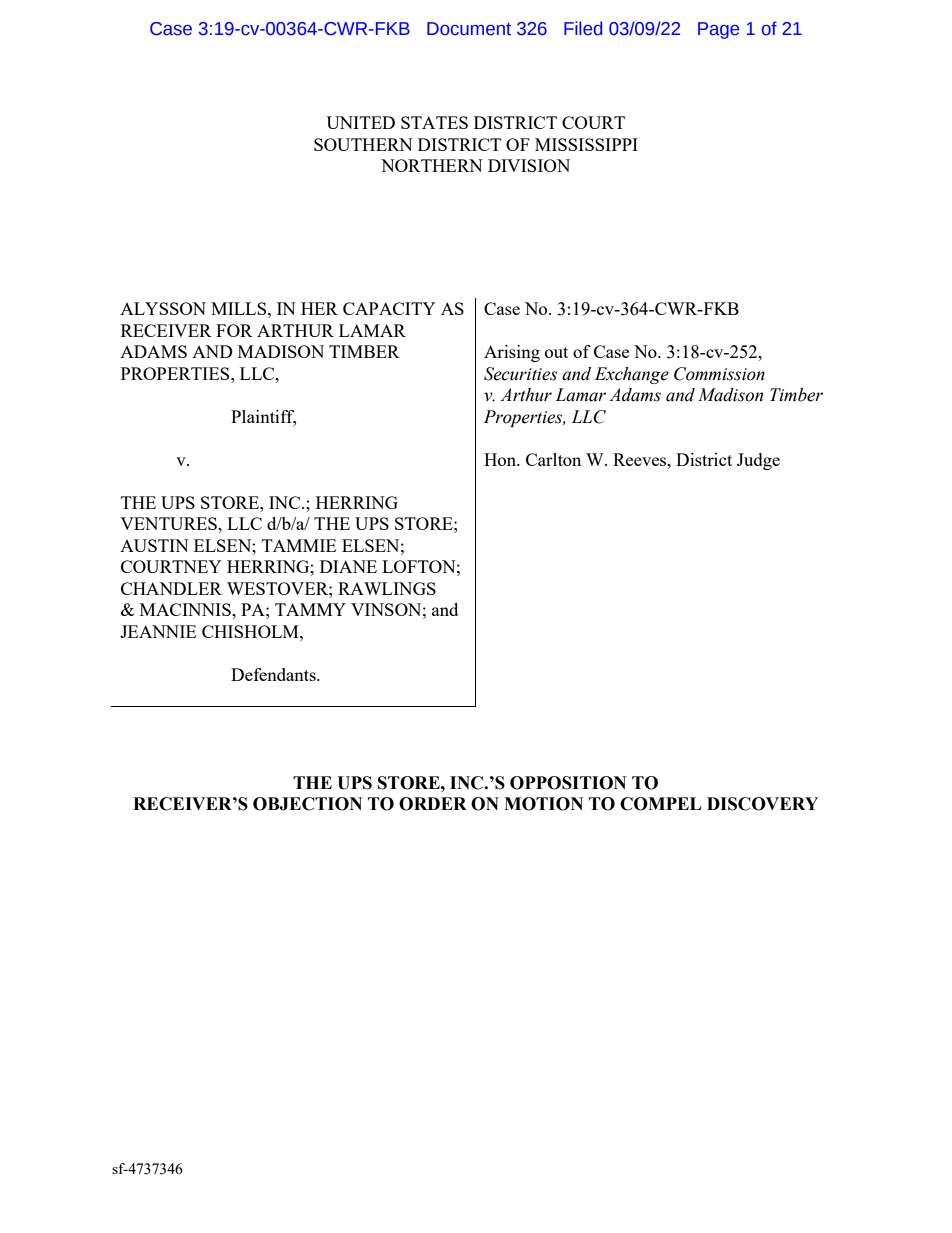  Describe the element at coordinates (660, 804) in the screenshot. I see `COMPEL` at that location.
